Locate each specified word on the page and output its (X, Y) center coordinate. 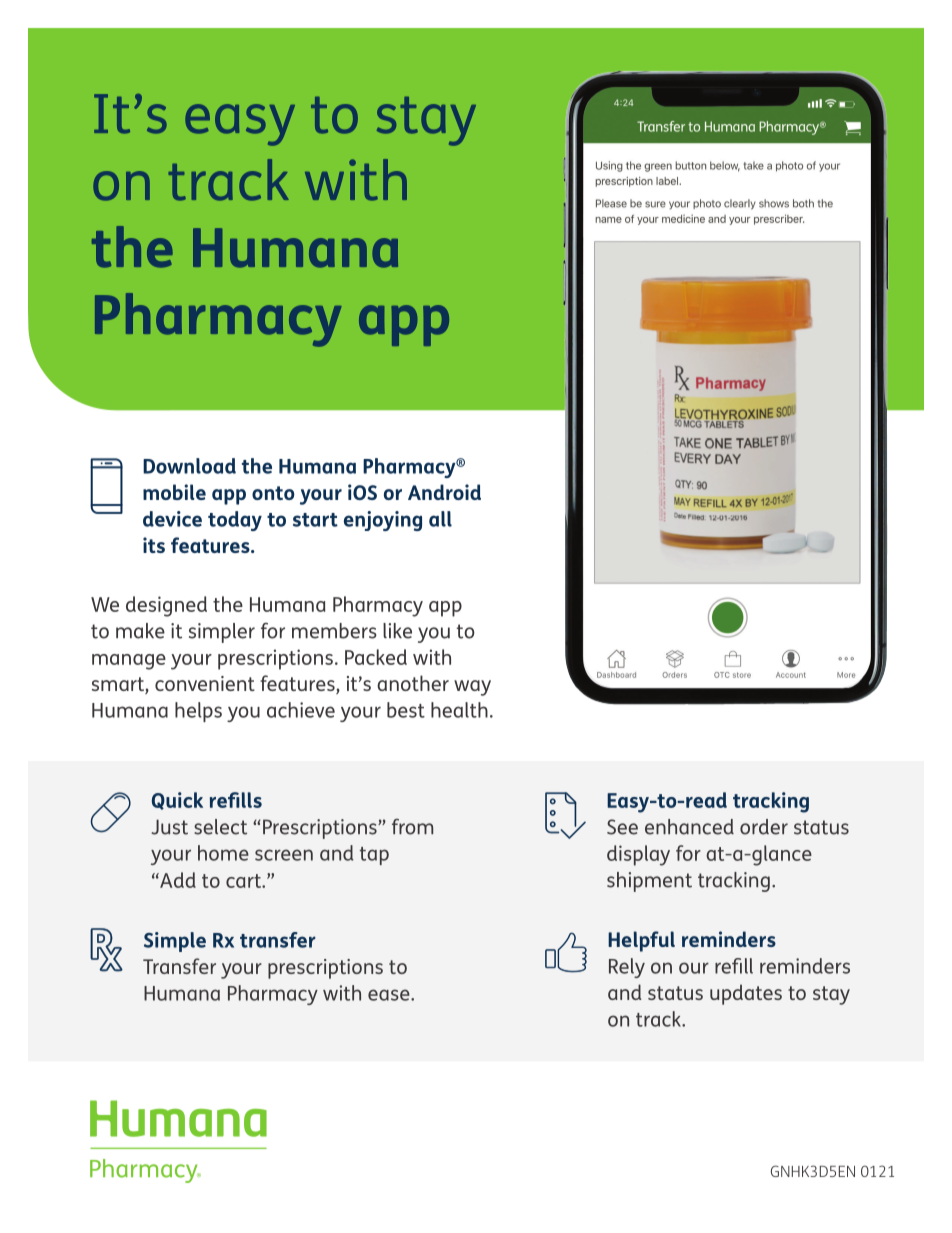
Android (444, 492)
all (440, 519)
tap (374, 856)
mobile (174, 492)
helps (198, 712)
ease (390, 995)
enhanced (689, 827)
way (472, 688)
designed (166, 606)
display (638, 855)
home (223, 853)
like (397, 631)
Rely (627, 968)
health (459, 710)
